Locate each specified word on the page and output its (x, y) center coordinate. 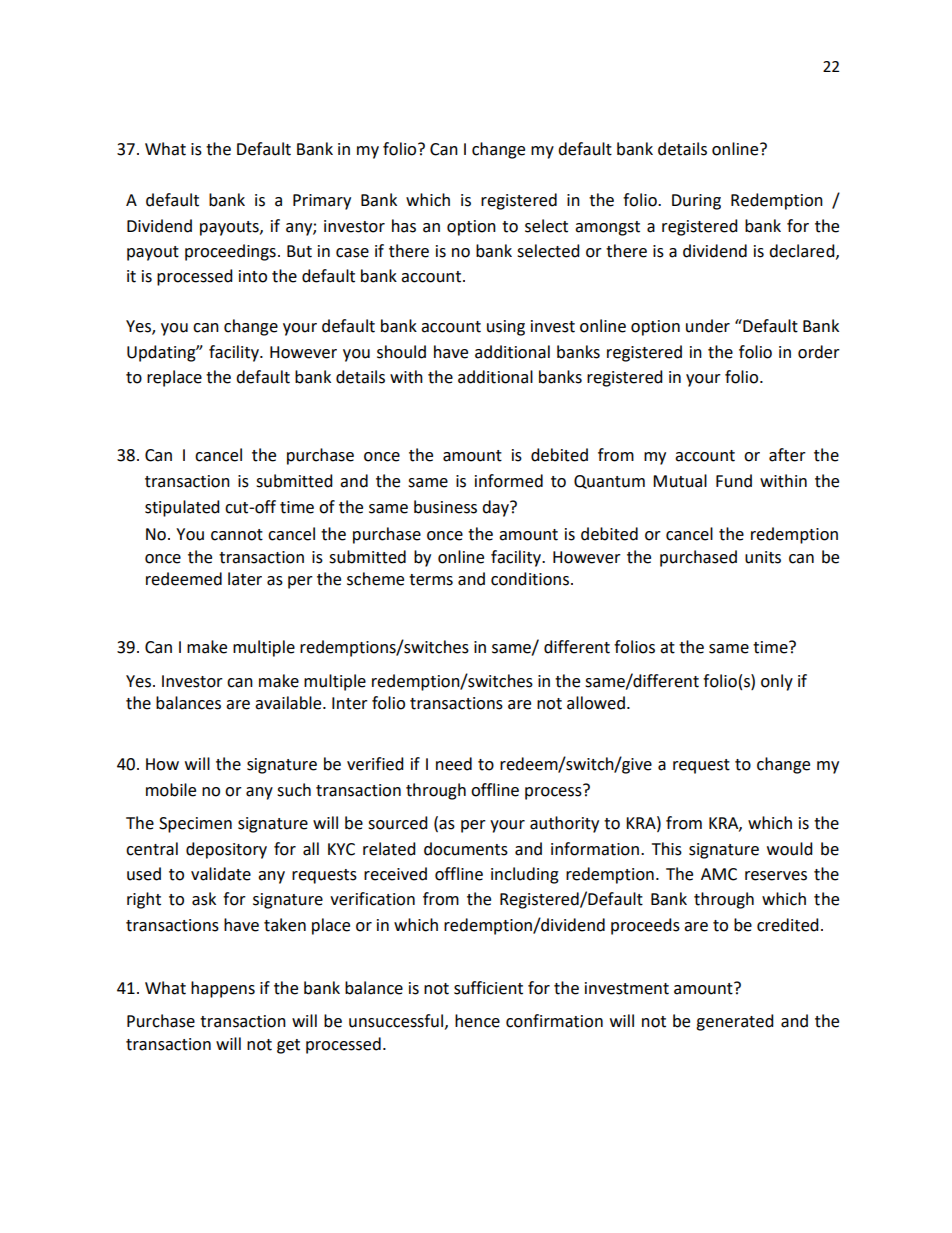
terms (431, 580)
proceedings (230, 252)
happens (223, 989)
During (696, 202)
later (245, 579)
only (777, 682)
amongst (607, 228)
